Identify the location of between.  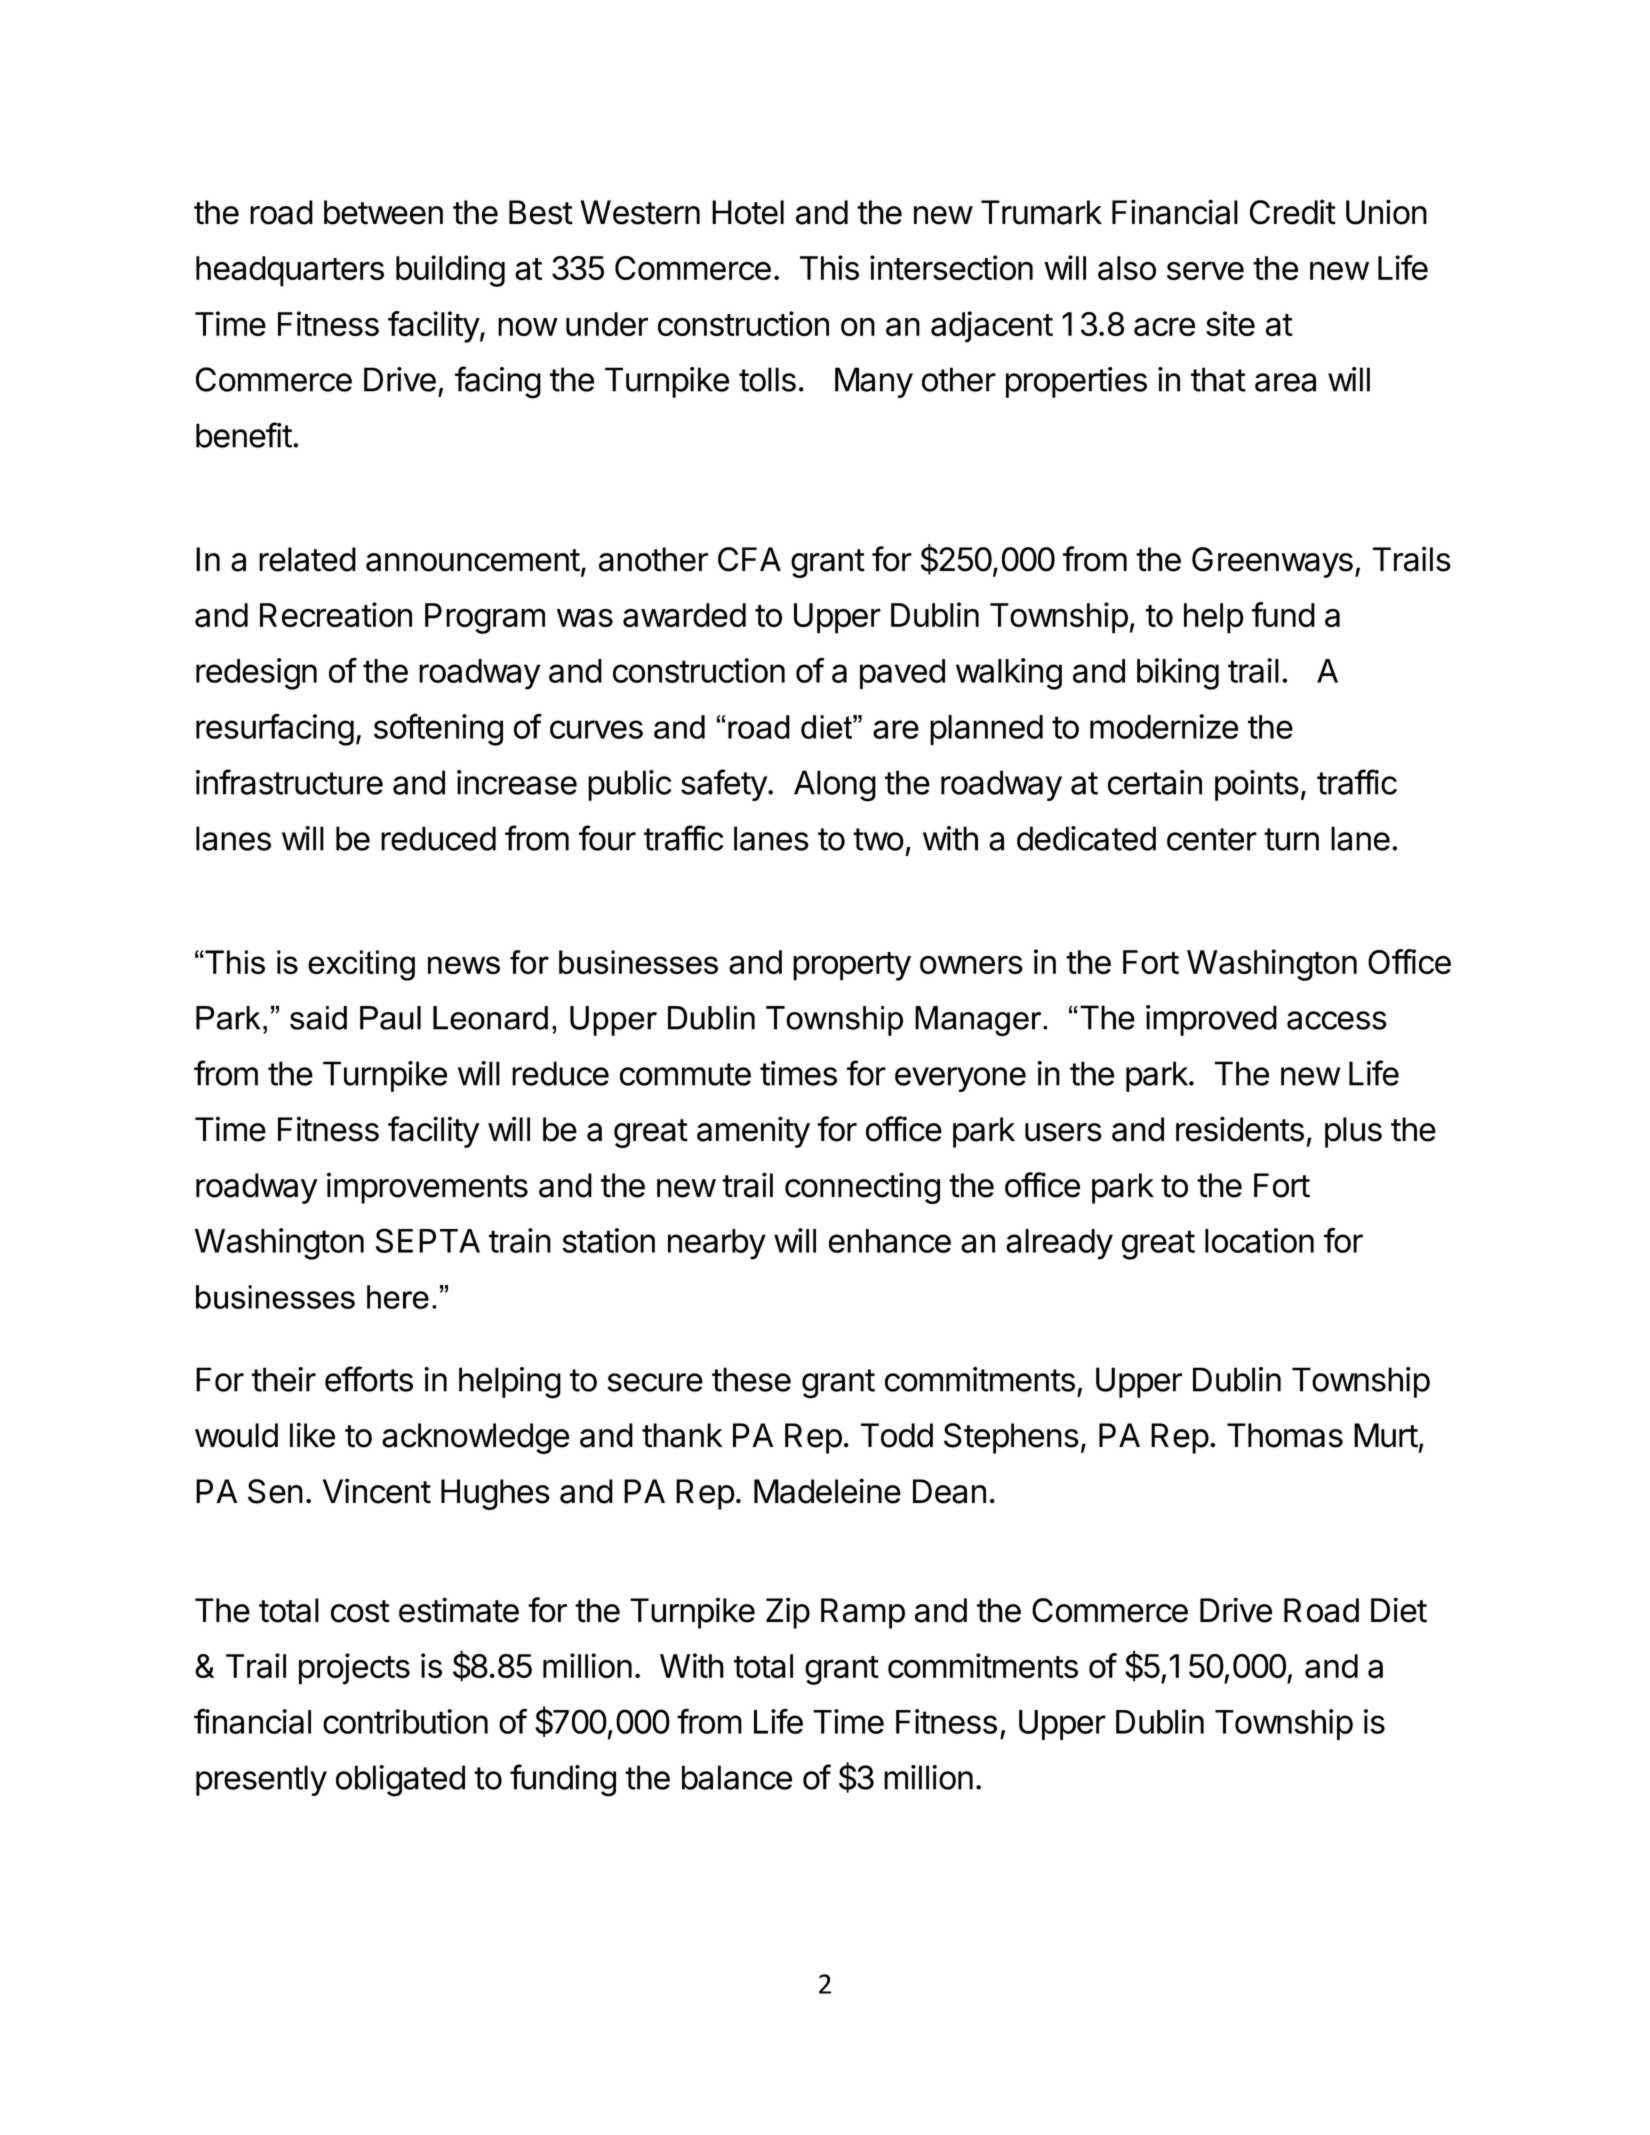
(383, 212).
